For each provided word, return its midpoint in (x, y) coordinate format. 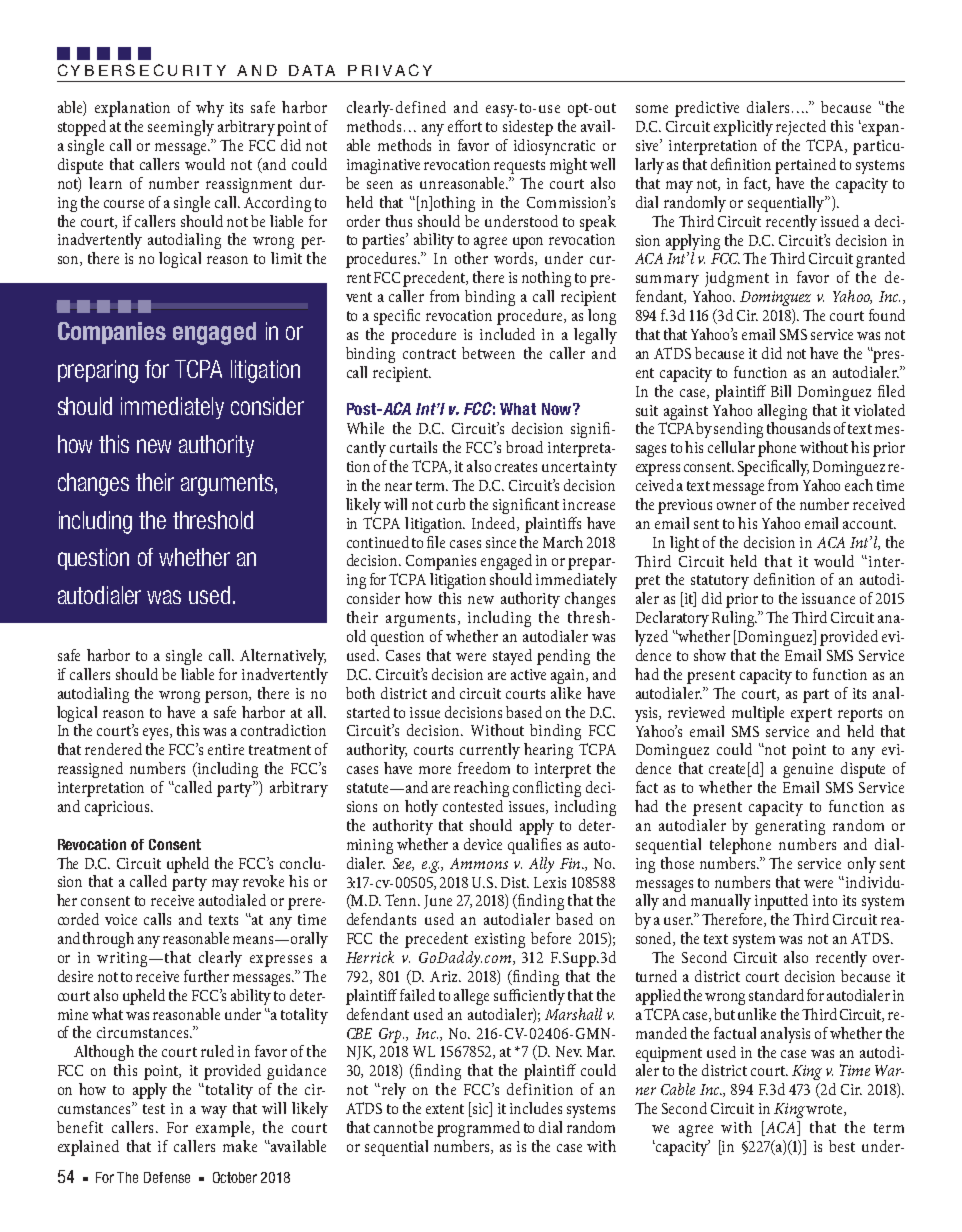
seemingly (181, 128)
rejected (801, 128)
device (483, 844)
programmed (478, 1129)
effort (465, 126)
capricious (118, 808)
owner (736, 506)
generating (790, 827)
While (365, 428)
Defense (167, 1177)
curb (451, 504)
